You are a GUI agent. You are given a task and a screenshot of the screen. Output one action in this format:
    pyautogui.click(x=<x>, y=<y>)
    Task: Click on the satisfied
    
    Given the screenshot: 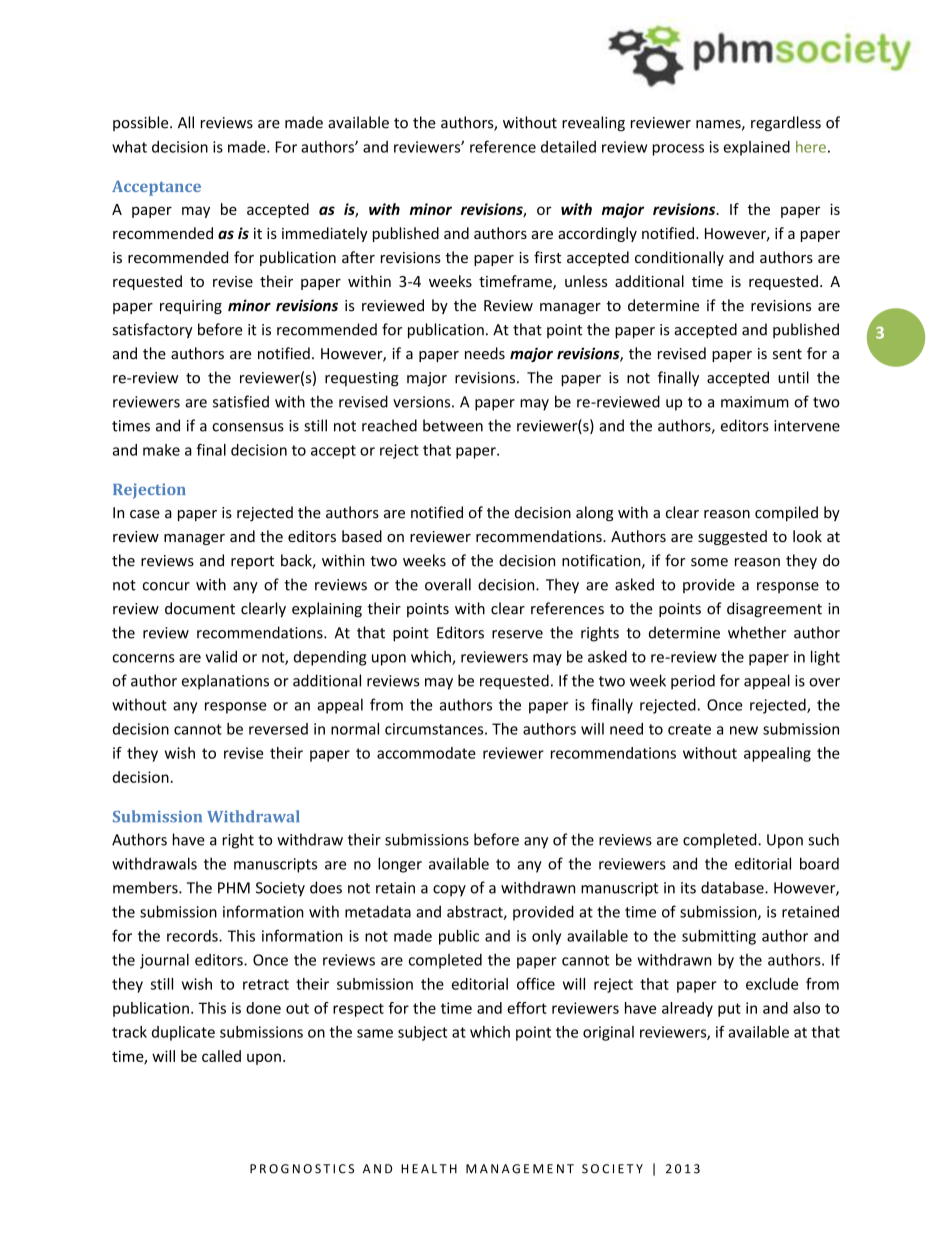 What is the action you would take?
    pyautogui.click(x=241, y=401)
